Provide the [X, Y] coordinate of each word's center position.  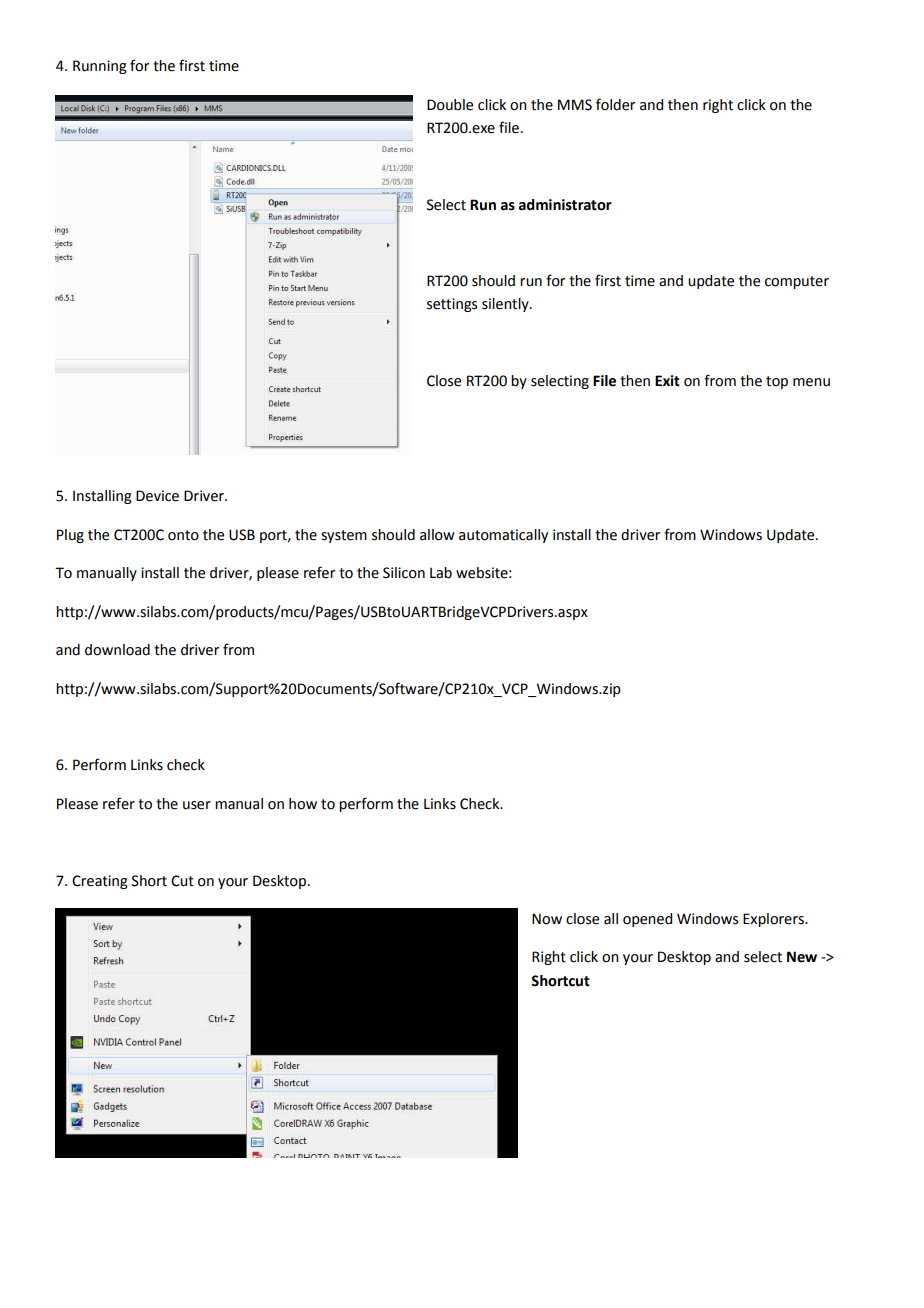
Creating [100, 882]
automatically [503, 536]
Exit [667, 381]
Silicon [404, 573]
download [117, 650]
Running [100, 67]
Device [157, 496]
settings [452, 305]
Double [450, 105]
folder [615, 104]
